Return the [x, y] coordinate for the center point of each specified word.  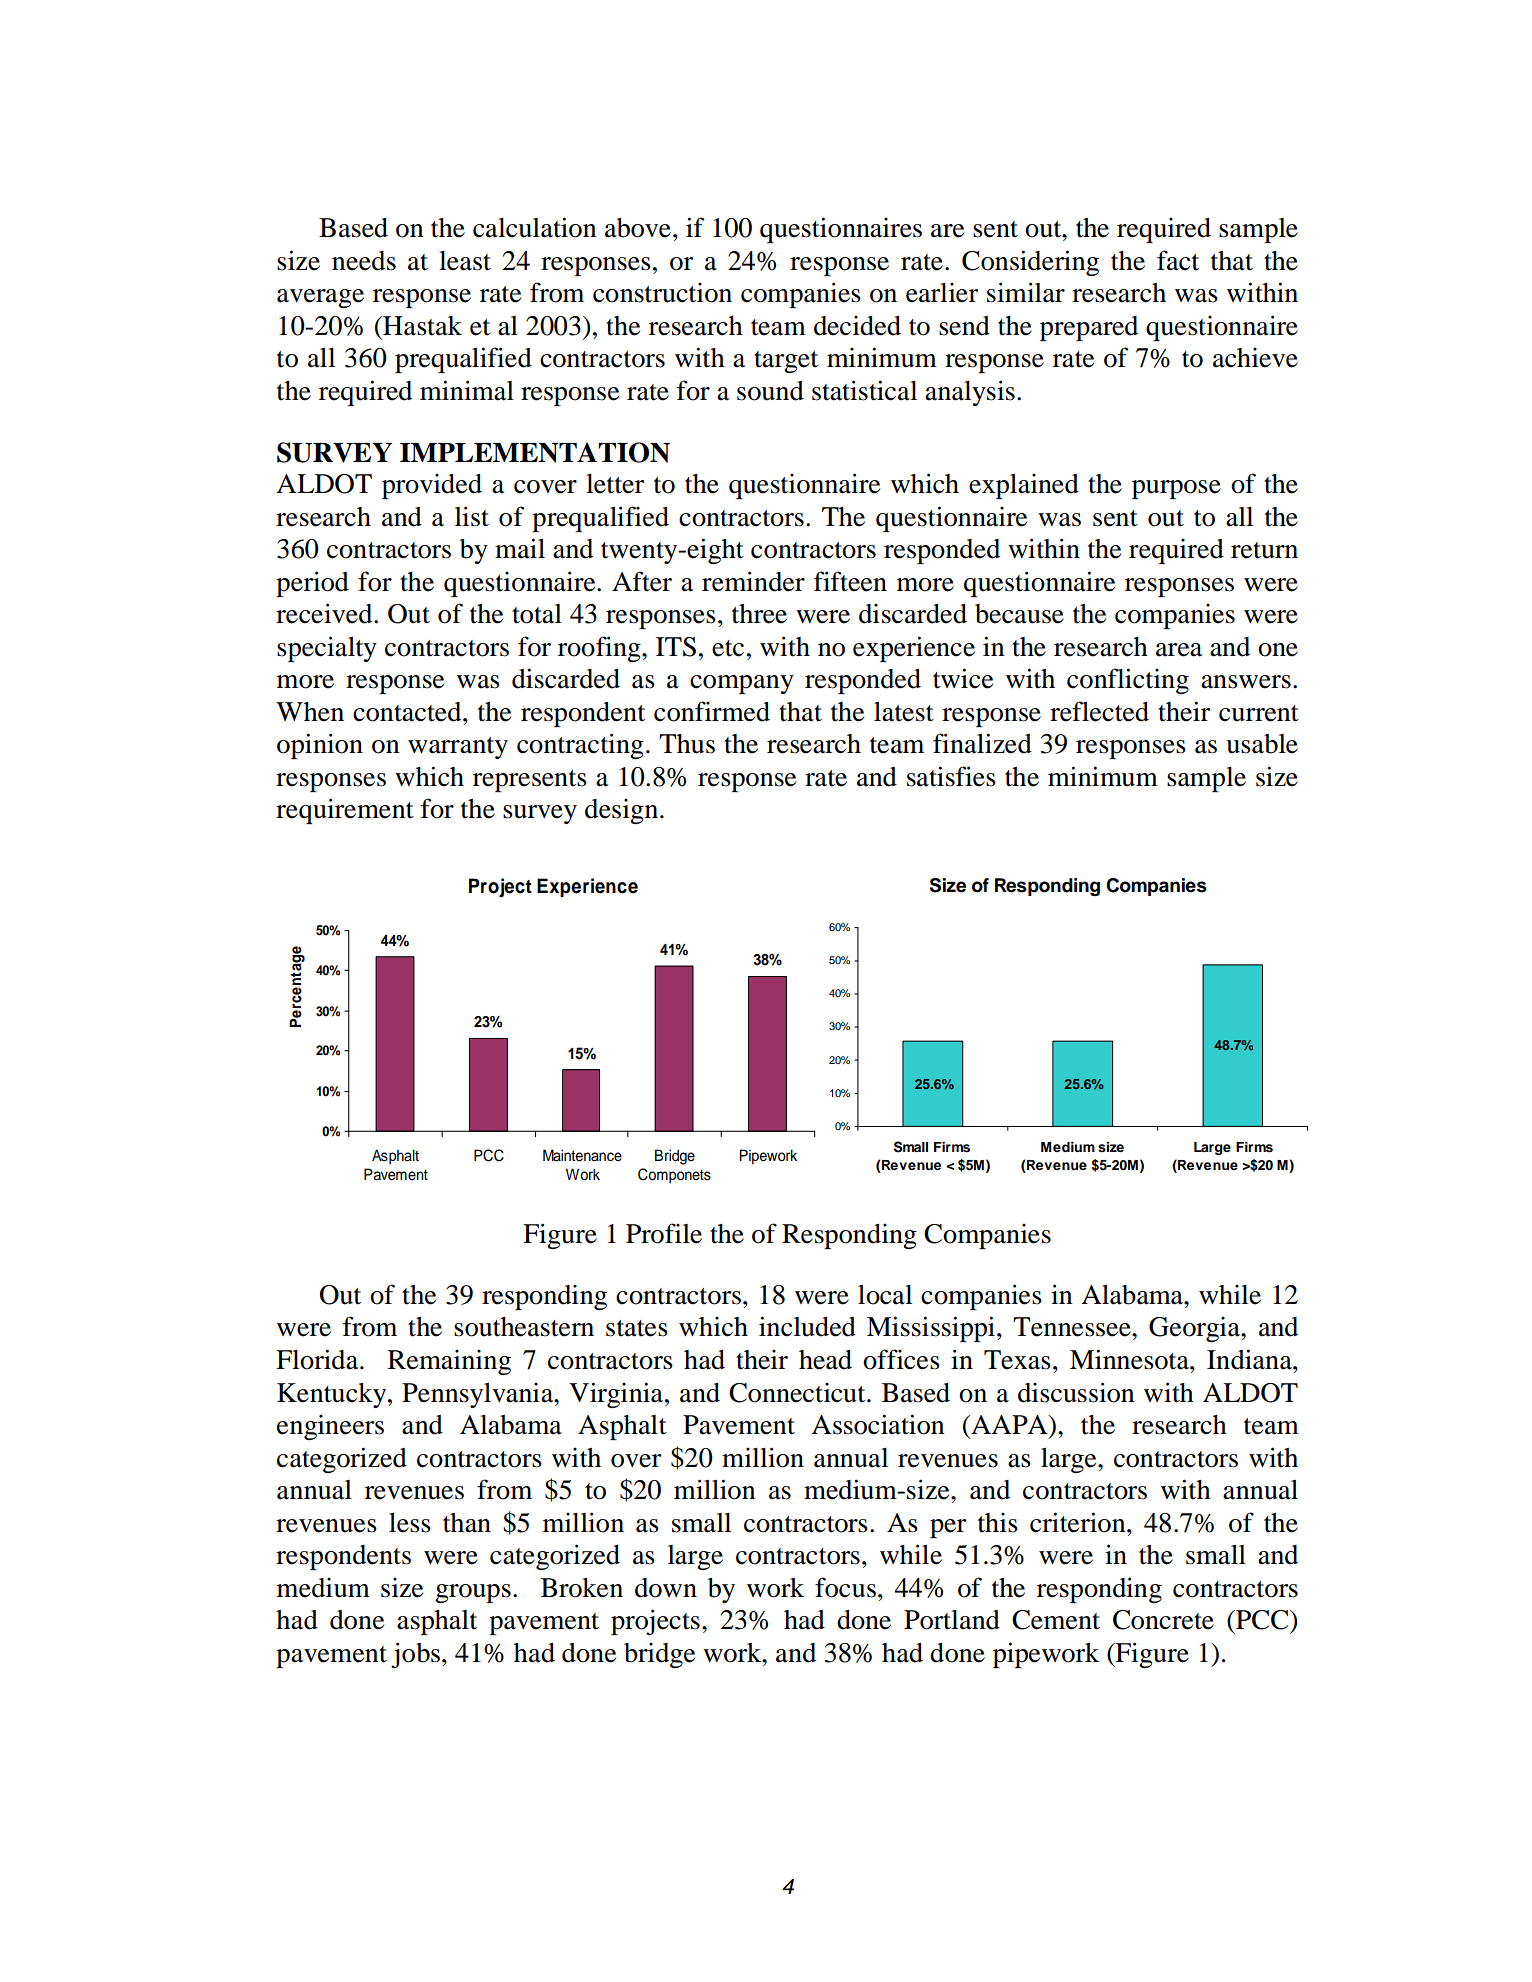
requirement [345, 811]
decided [857, 325]
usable [1262, 744]
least [465, 261]
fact [1178, 260]
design [623, 811]
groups [473, 1593]
